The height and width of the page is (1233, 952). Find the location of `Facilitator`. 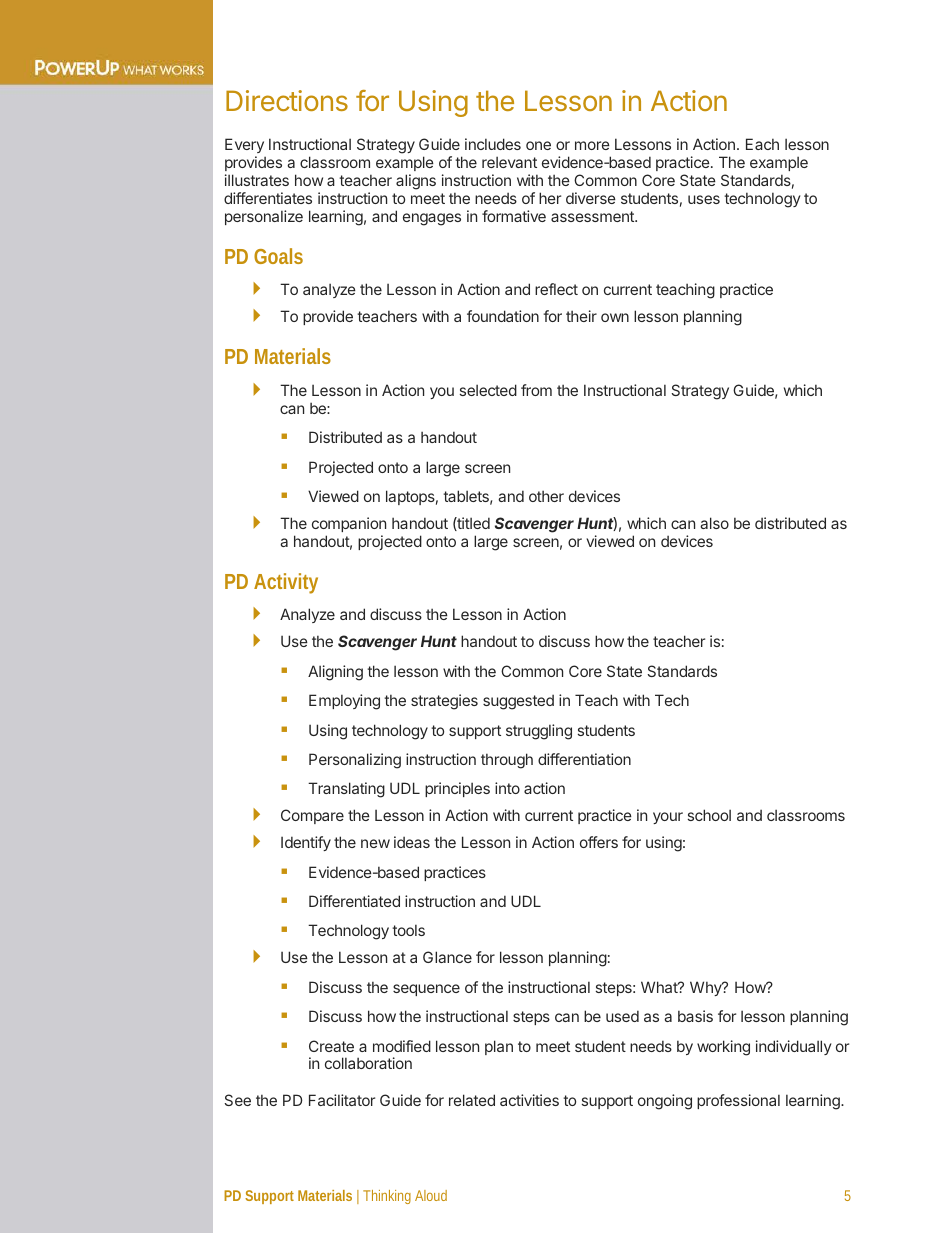

Facilitator is located at coordinates (342, 1100).
